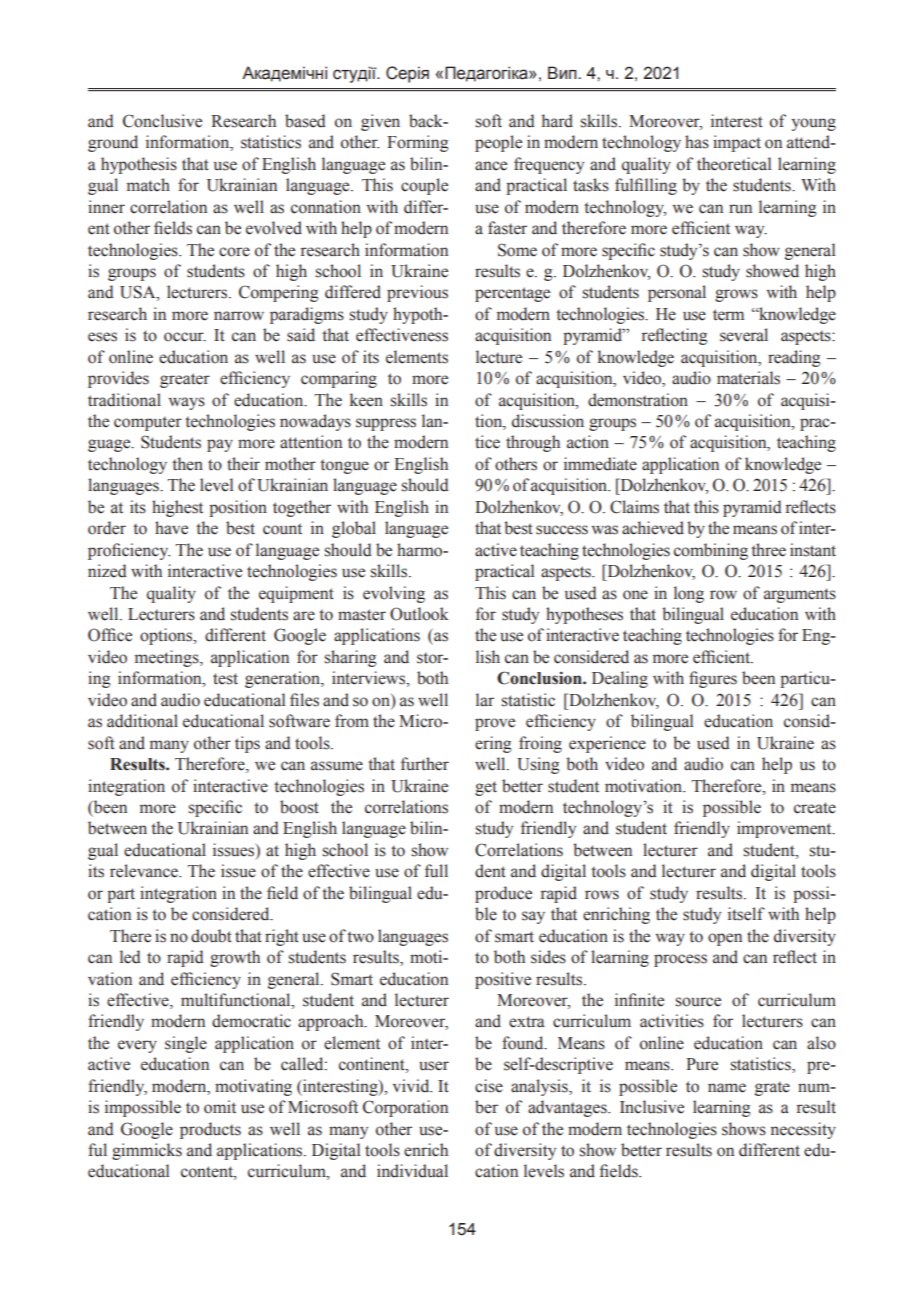 The image size is (924, 1308). Describe the element at coordinates (394, 594) in the screenshot. I see `evolving` at that location.
